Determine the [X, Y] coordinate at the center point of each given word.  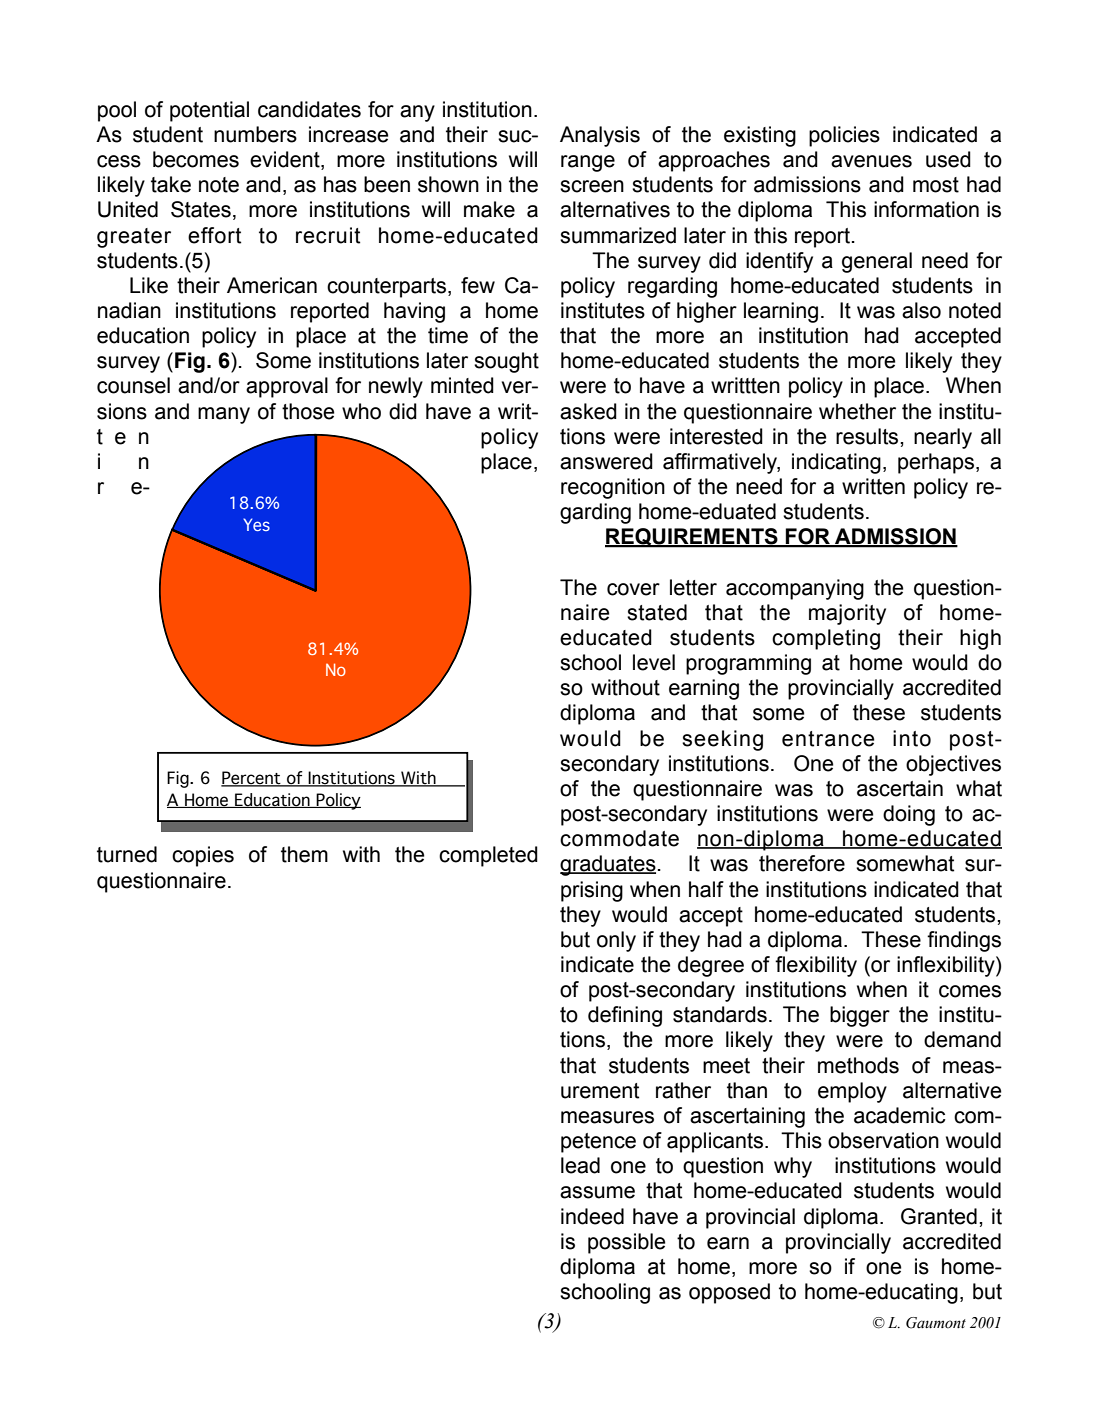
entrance [828, 739]
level [654, 662]
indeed [592, 1216]
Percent [252, 779]
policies [844, 136]
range [588, 163]
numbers [255, 134]
